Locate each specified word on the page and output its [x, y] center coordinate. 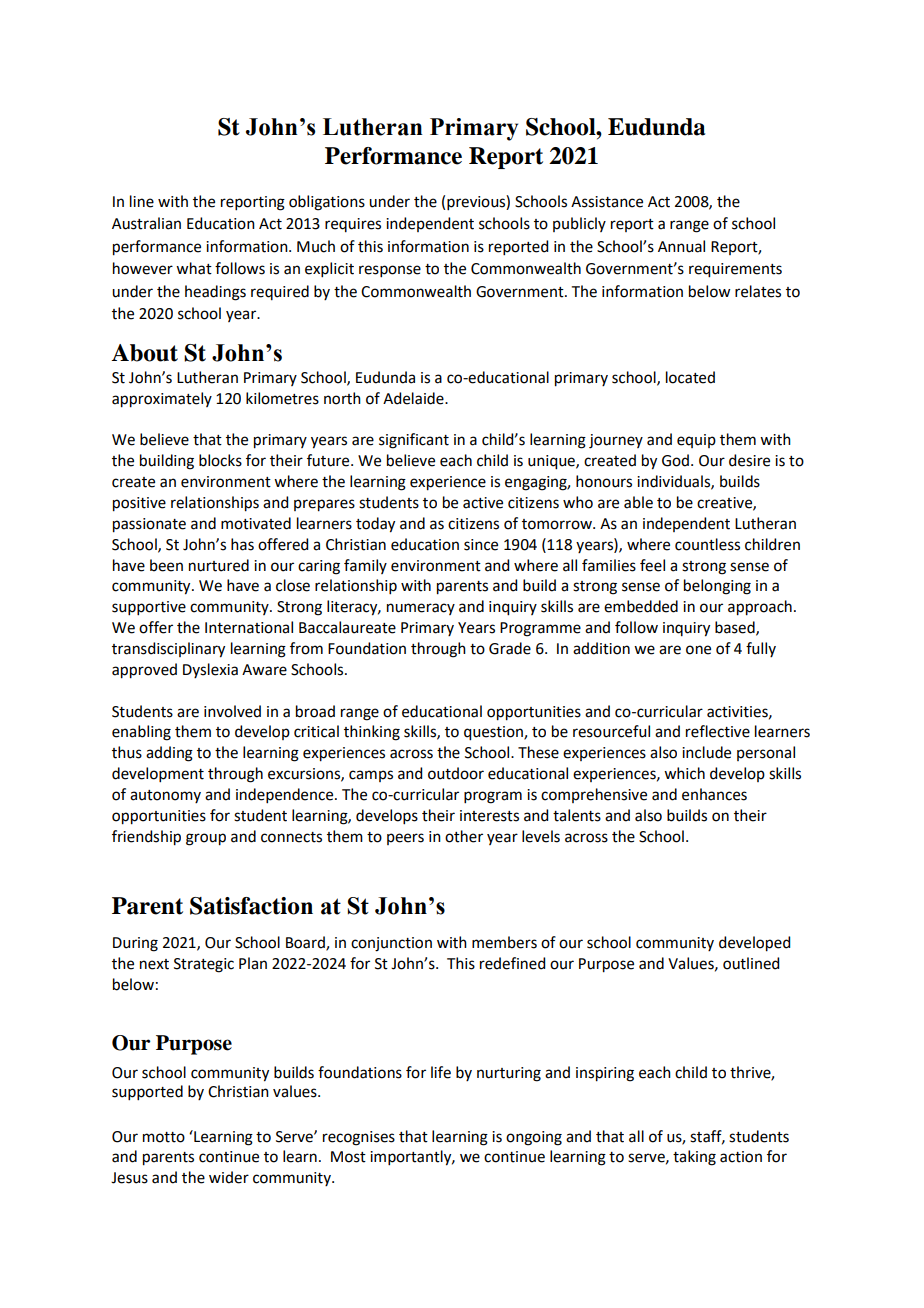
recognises [359, 1138]
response [390, 271]
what [194, 268]
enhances [714, 794]
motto [164, 1137]
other [464, 836]
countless [707, 544]
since [481, 545]
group [206, 839]
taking [694, 1158]
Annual [681, 246]
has [242, 544]
